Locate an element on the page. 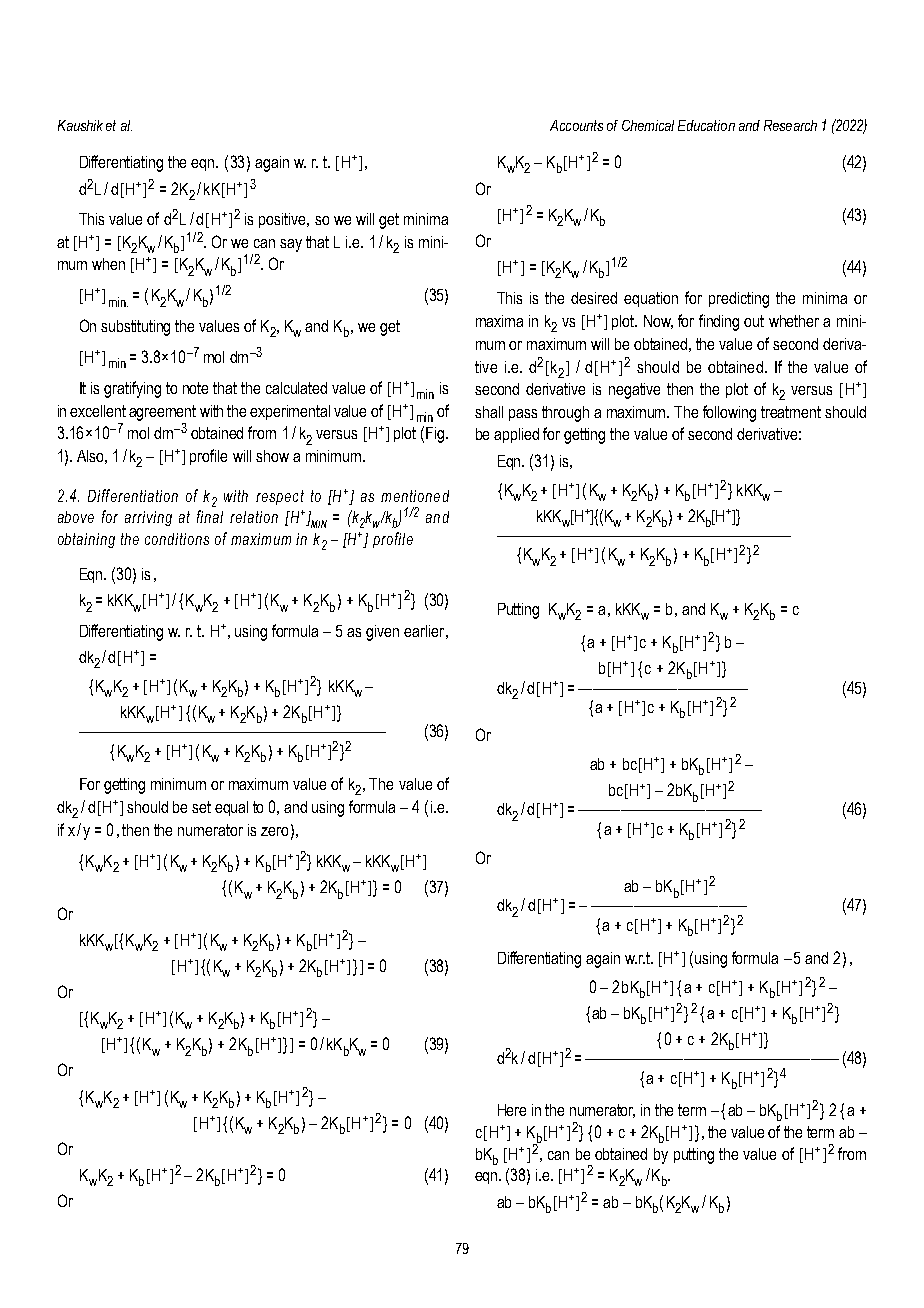 The height and width of the document is (1308, 924). zero is located at coordinates (274, 831).
